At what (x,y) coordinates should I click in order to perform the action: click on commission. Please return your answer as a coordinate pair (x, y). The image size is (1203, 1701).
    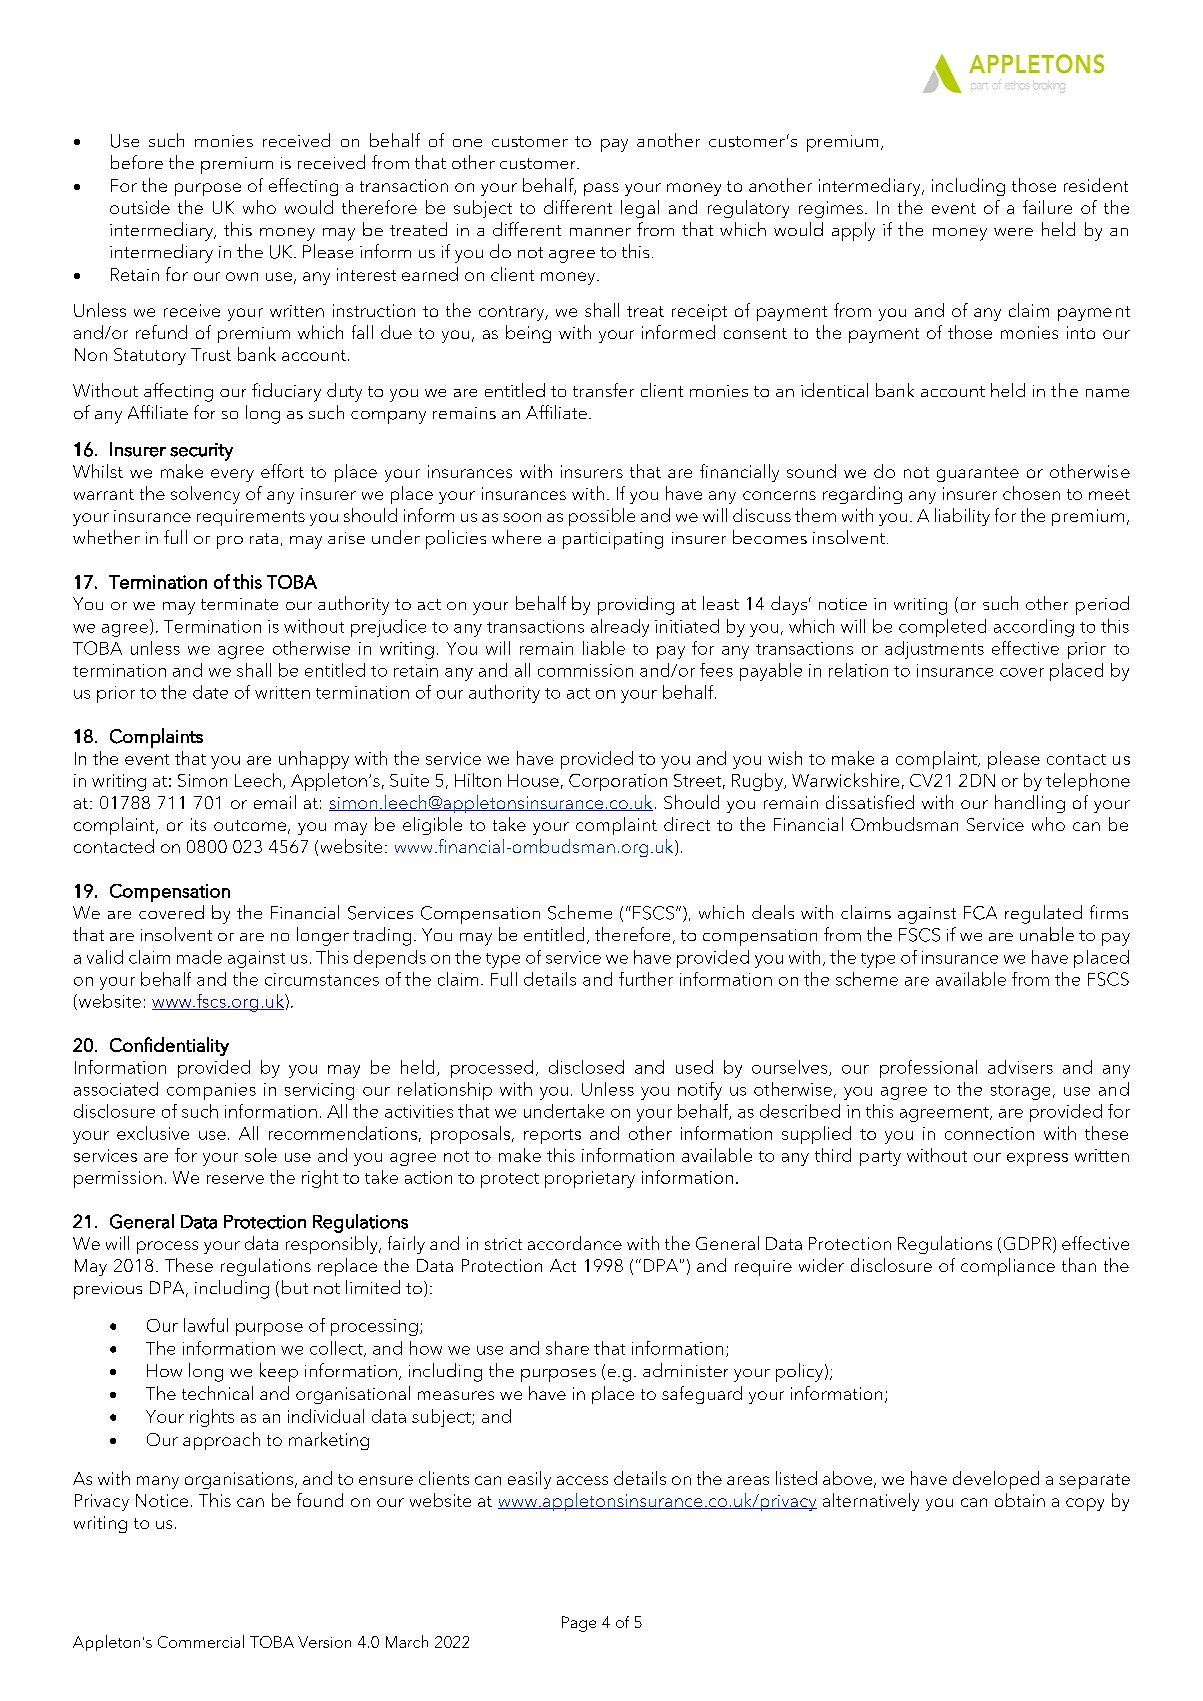
    Looking at the image, I should click on (585, 670).
